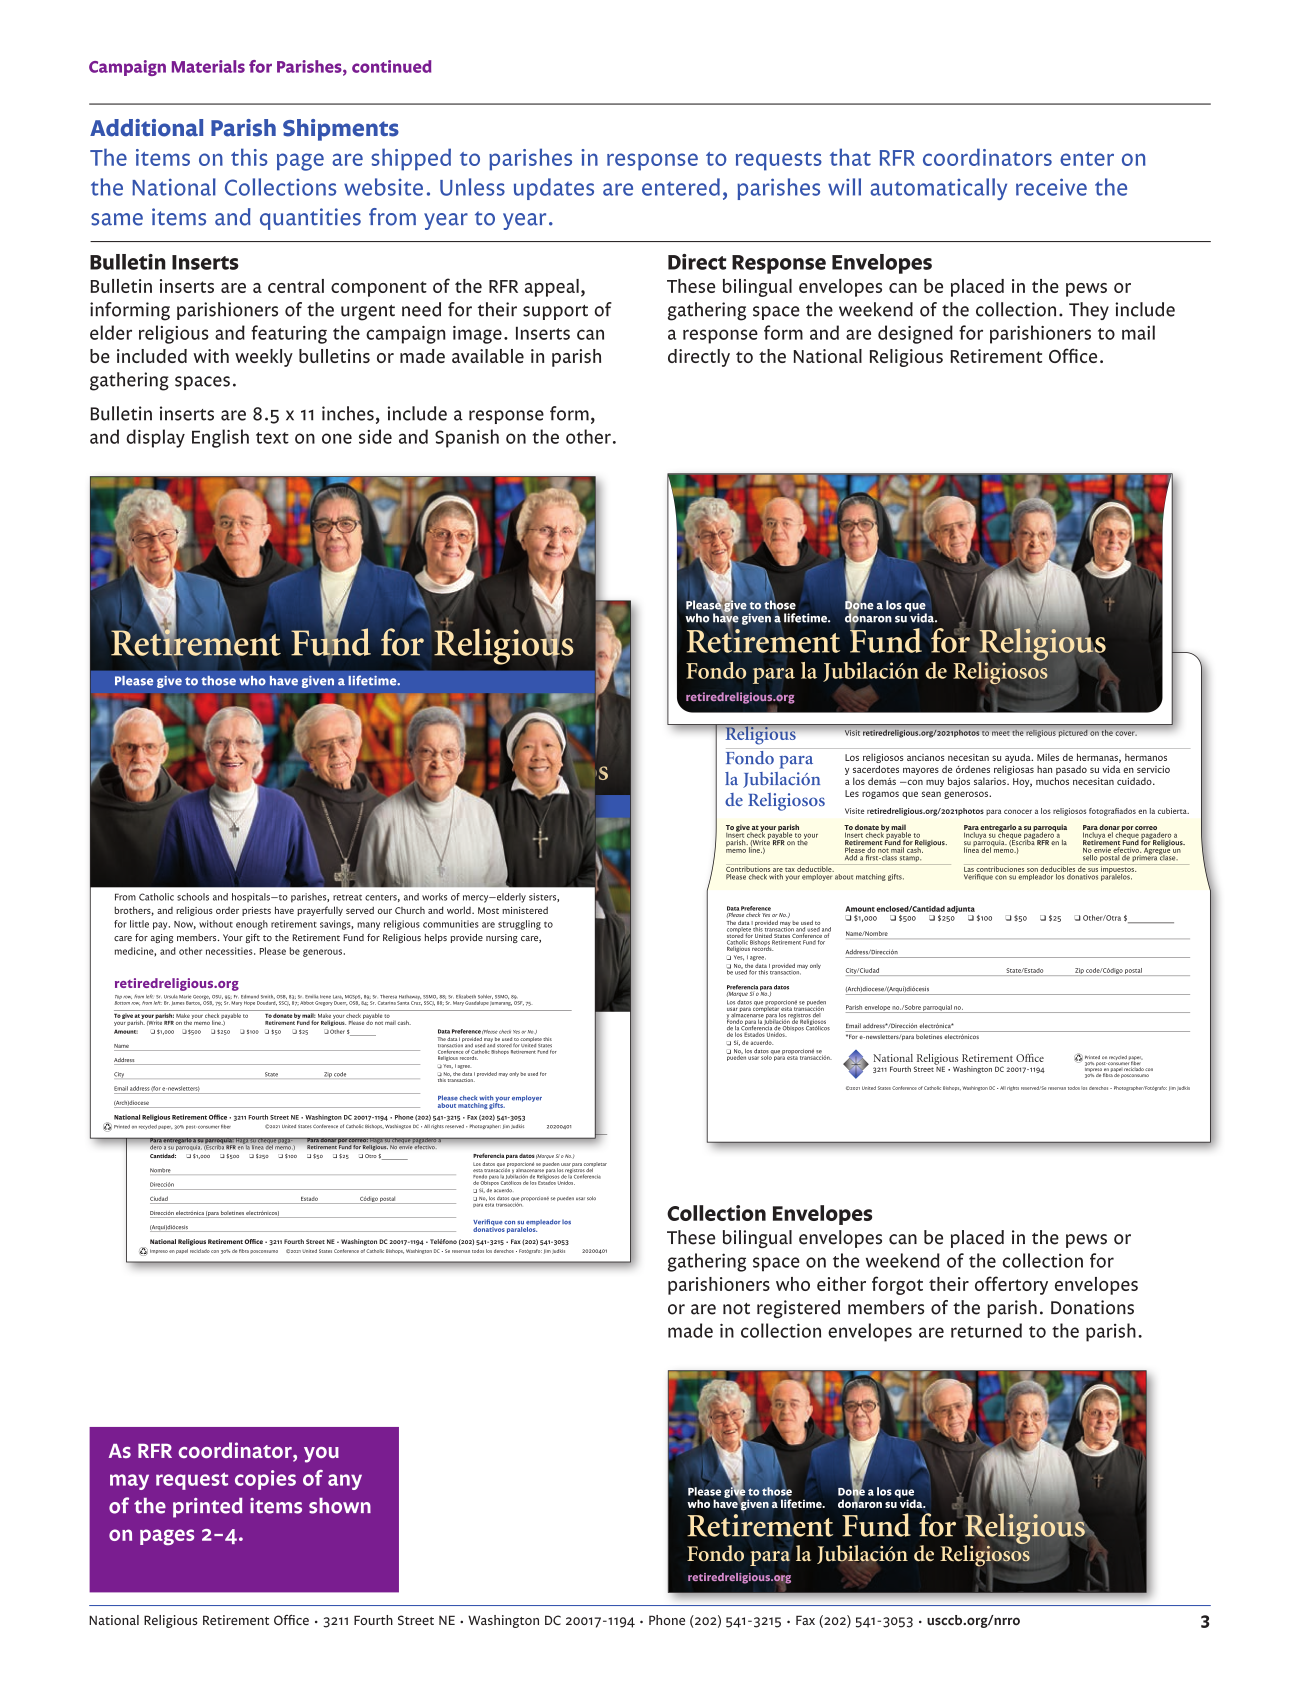 Image resolution: width=1300 pixels, height=1682 pixels. I want to click on updates, so click(554, 189).
